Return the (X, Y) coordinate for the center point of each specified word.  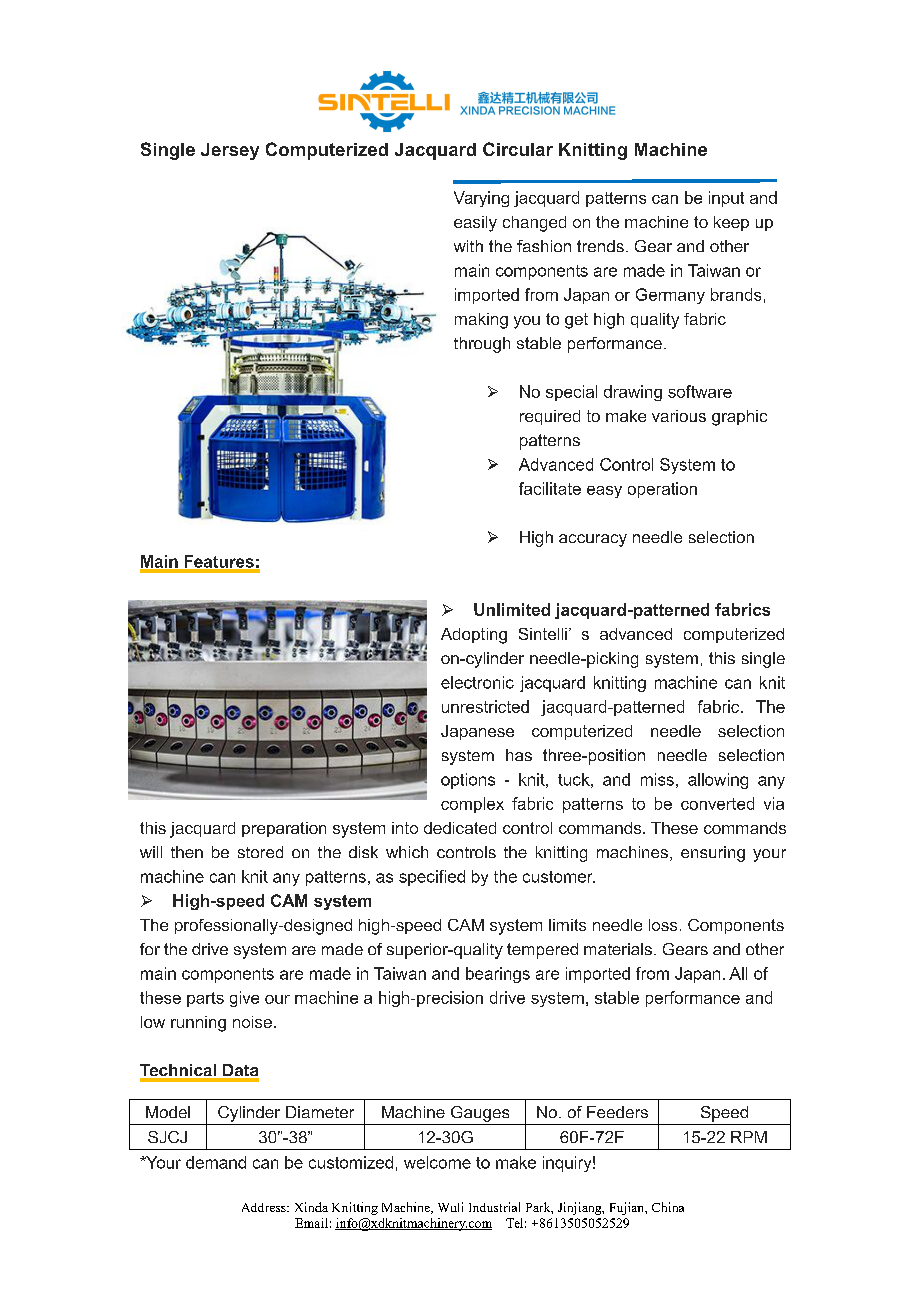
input (726, 199)
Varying (481, 199)
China (668, 1207)
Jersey (230, 151)
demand (216, 1162)
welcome (437, 1162)
